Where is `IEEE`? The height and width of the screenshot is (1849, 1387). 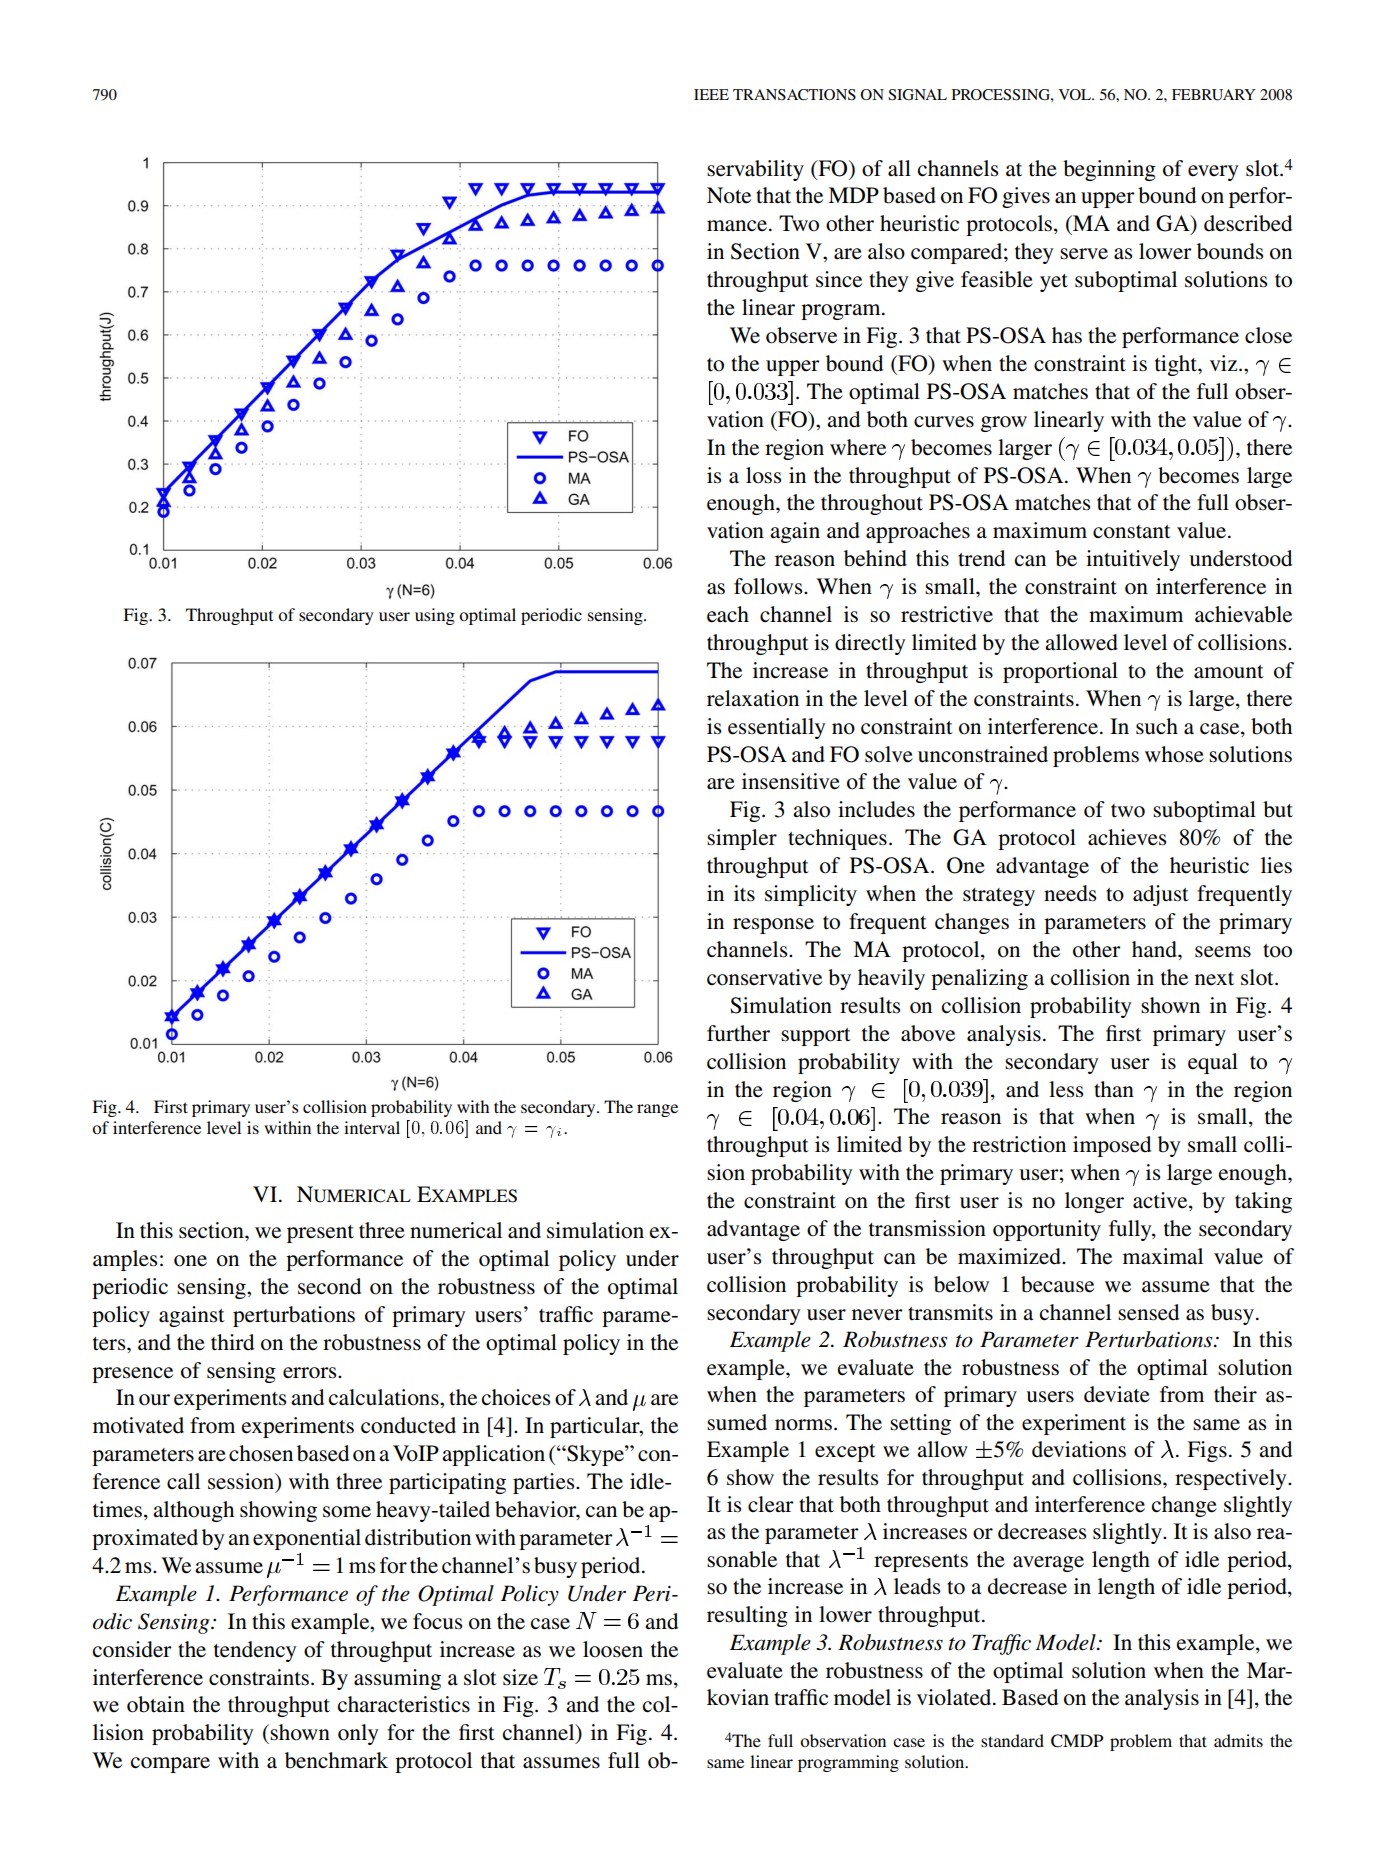
IEEE is located at coordinates (711, 94).
